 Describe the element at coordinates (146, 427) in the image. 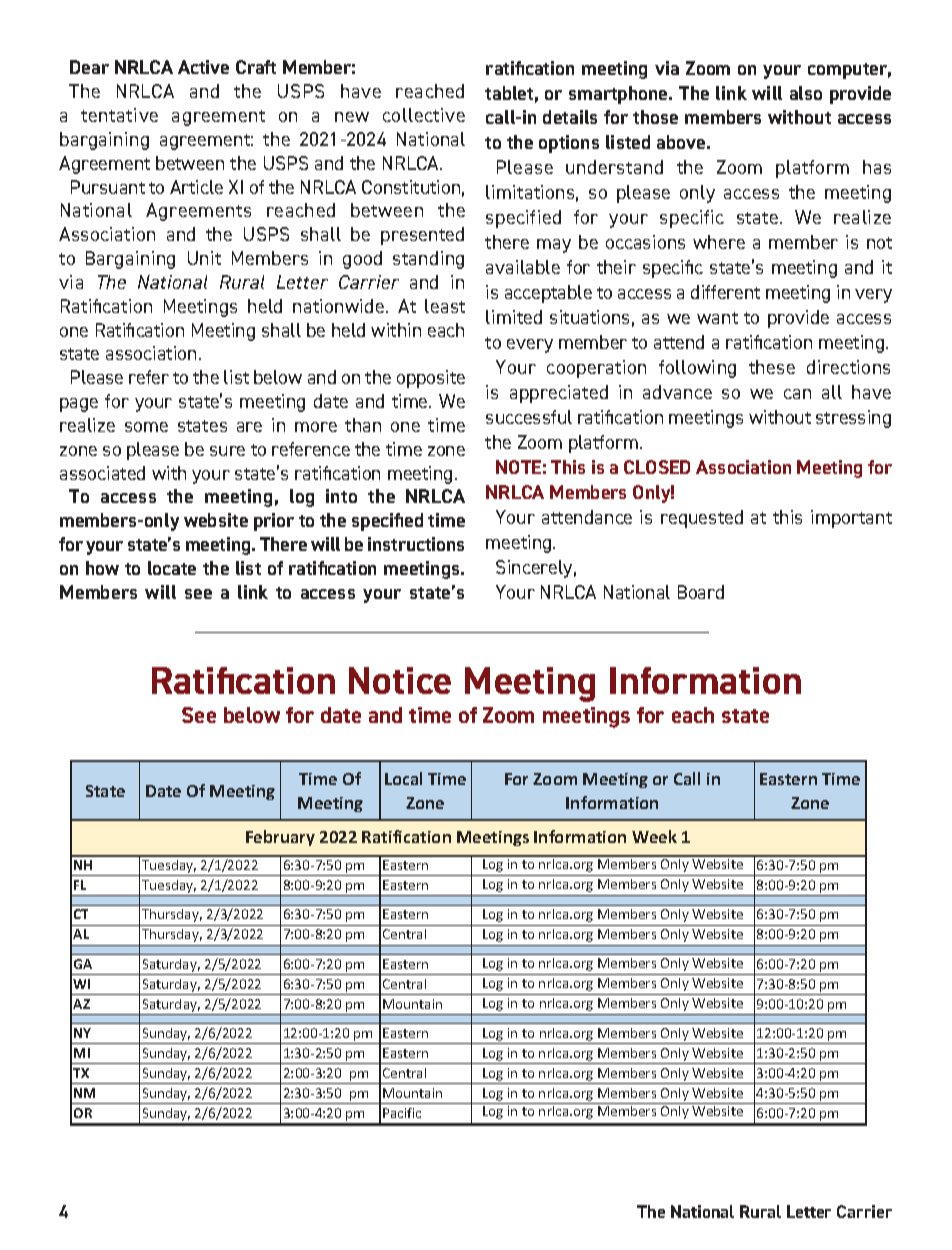

I see `some` at that location.
